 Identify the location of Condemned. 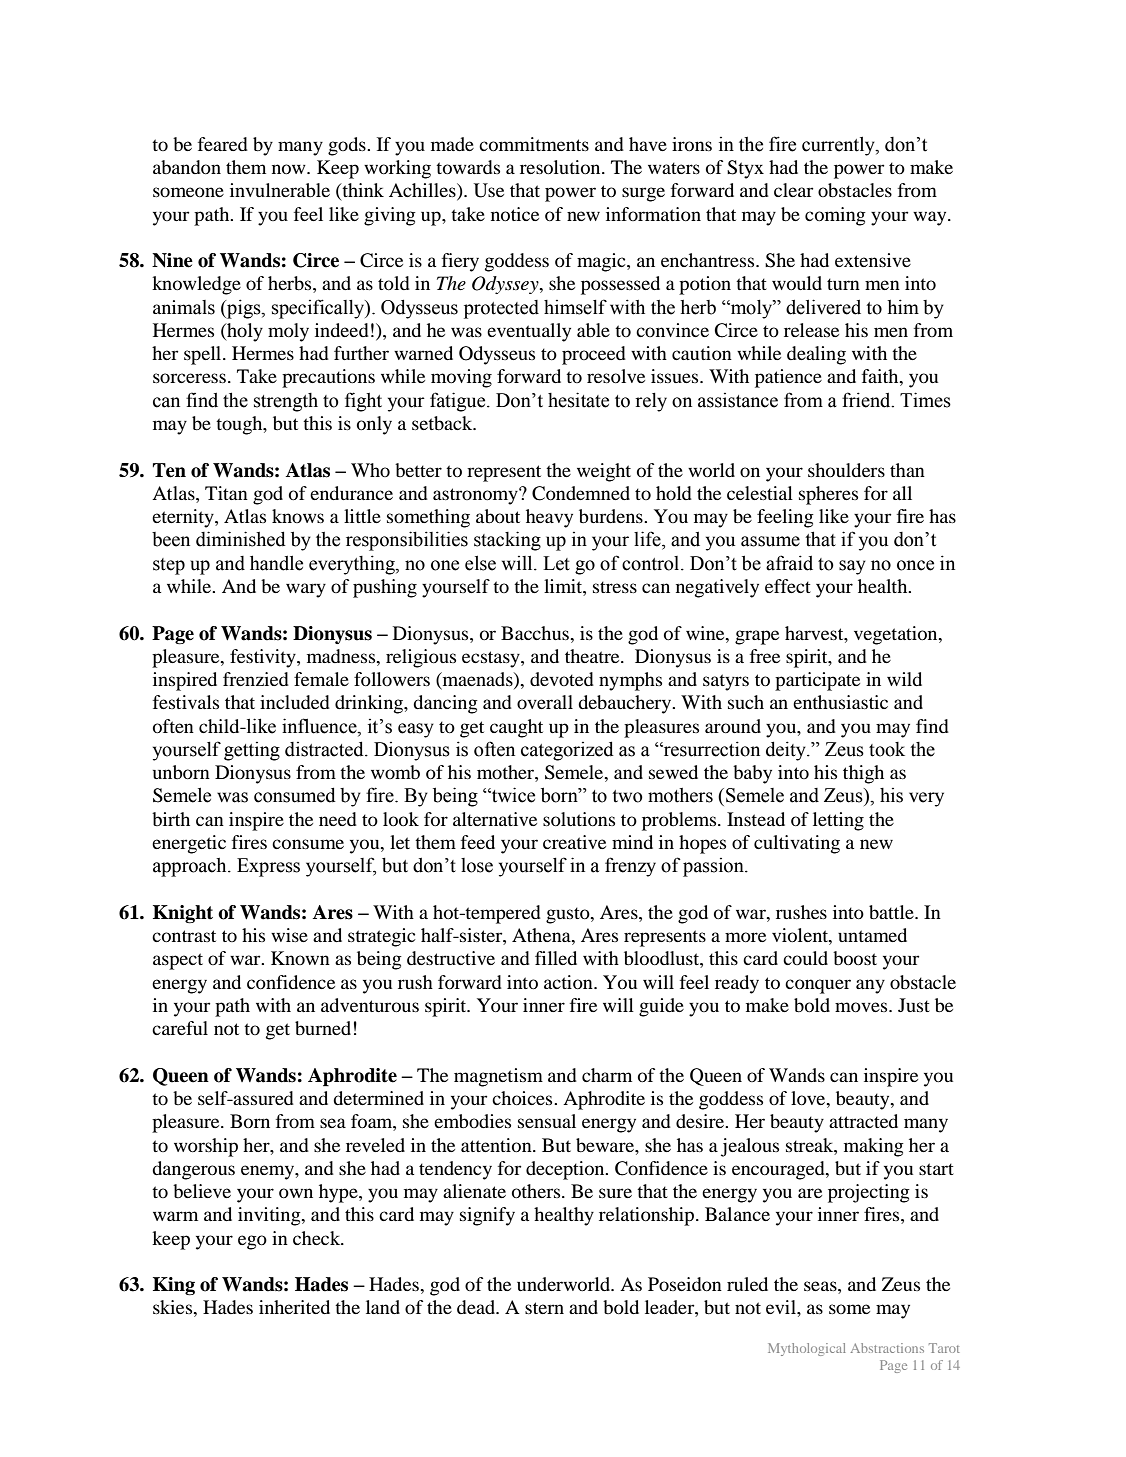
(581, 493).
